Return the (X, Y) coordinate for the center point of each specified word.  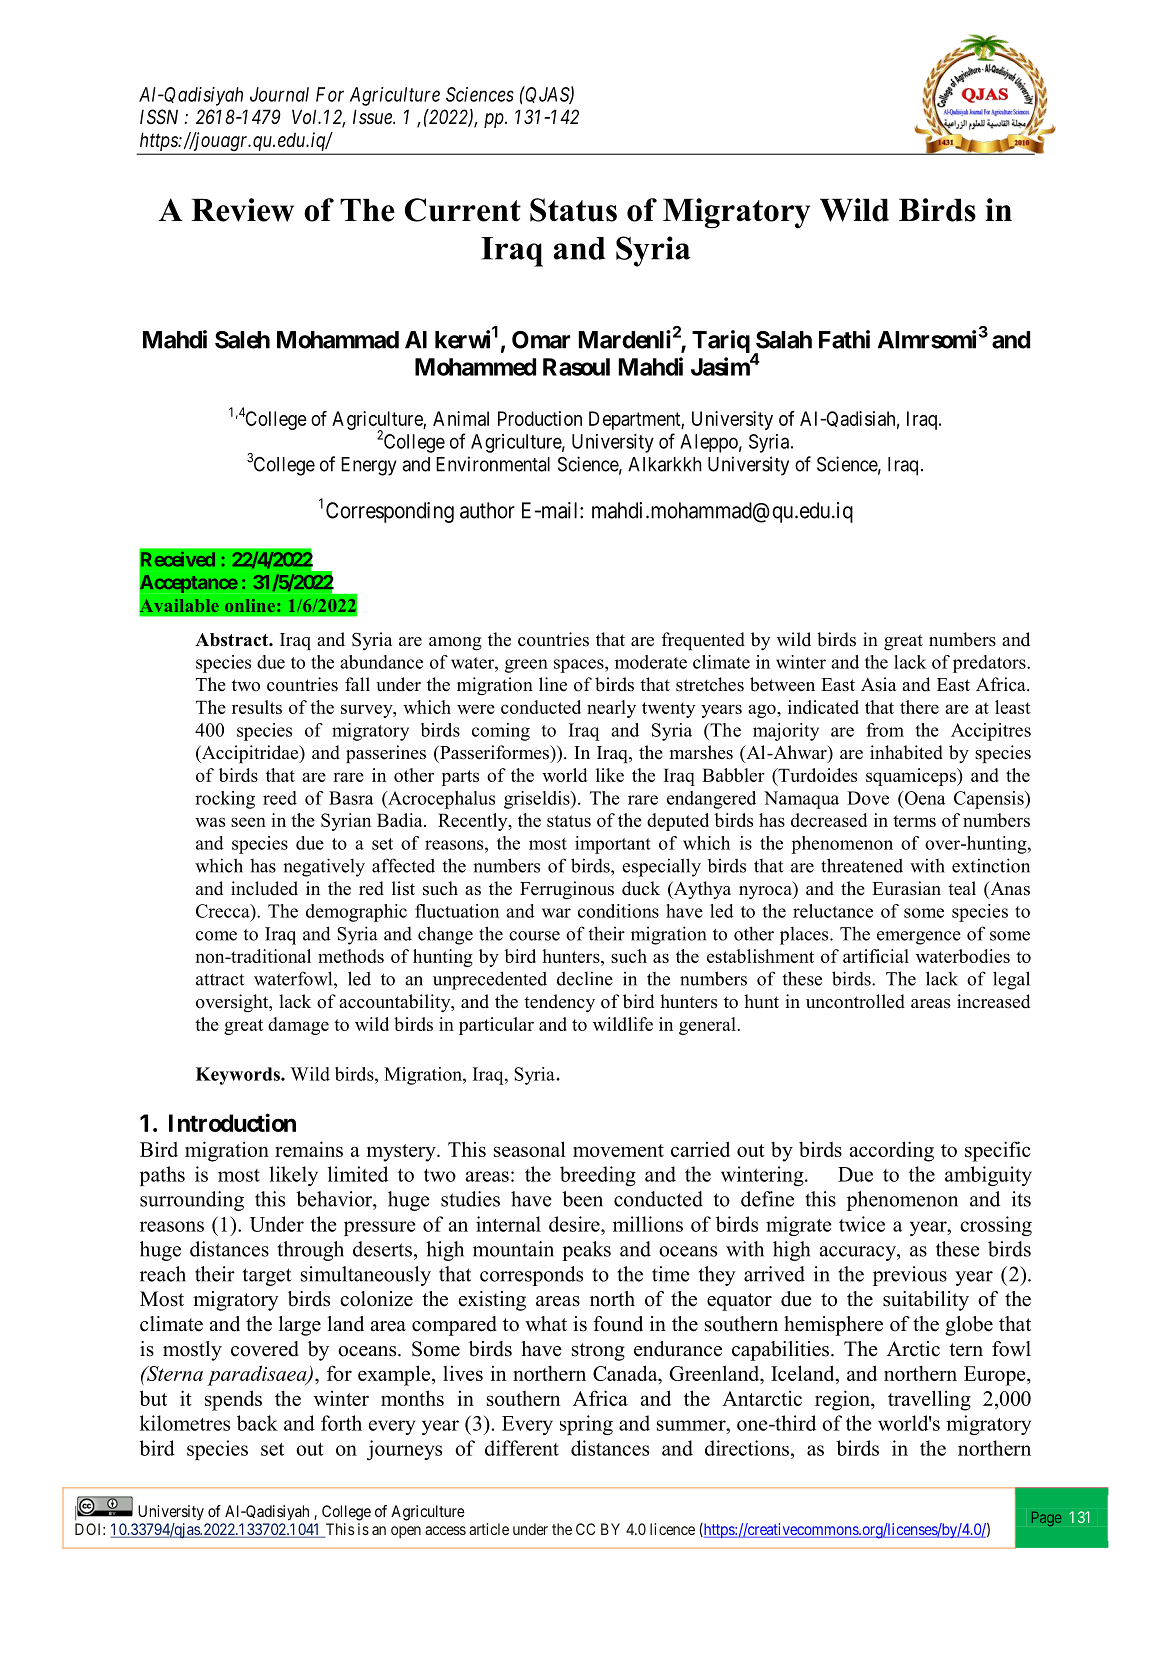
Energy (369, 466)
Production (540, 418)
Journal (279, 94)
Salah (784, 340)
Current (463, 210)
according (892, 1151)
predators (990, 664)
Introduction (232, 1122)
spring (586, 1425)
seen (248, 822)
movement (618, 1150)
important (613, 845)
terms (914, 821)
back (257, 1423)
